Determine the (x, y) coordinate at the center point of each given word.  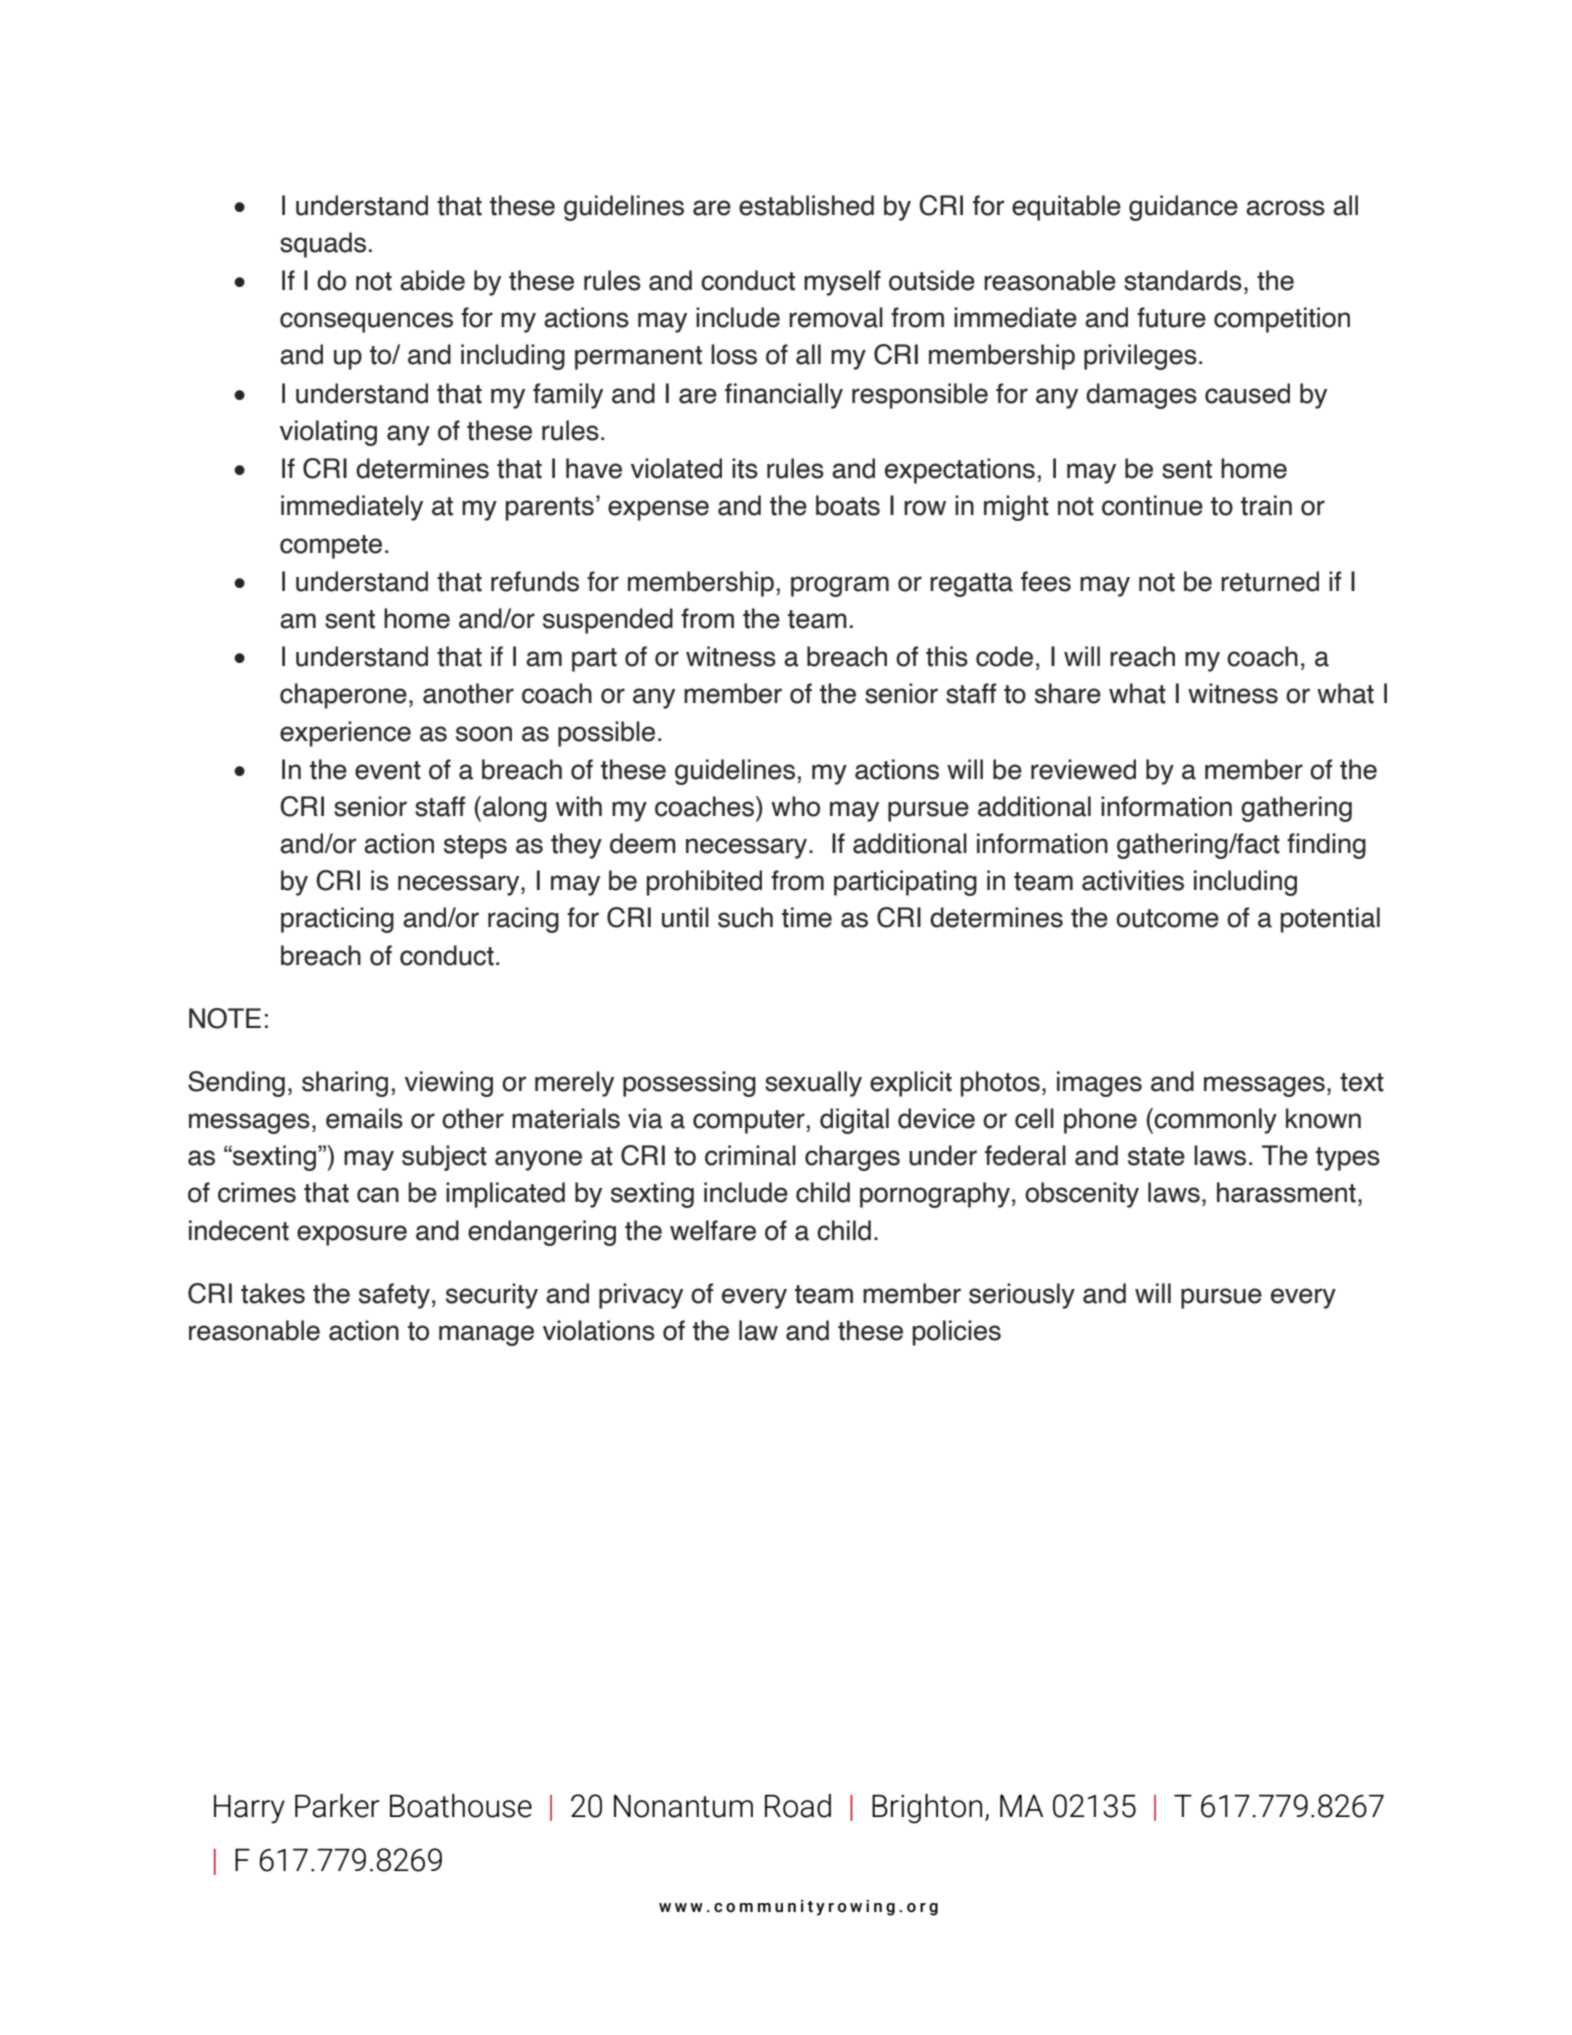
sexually (813, 1084)
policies (957, 1333)
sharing (345, 1084)
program (840, 586)
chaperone (343, 696)
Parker (337, 1806)
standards (1183, 280)
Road (798, 1806)
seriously (1022, 1296)
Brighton (927, 1809)
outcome (1167, 918)
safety (394, 1296)
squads (323, 245)
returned (1270, 581)
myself (842, 283)
